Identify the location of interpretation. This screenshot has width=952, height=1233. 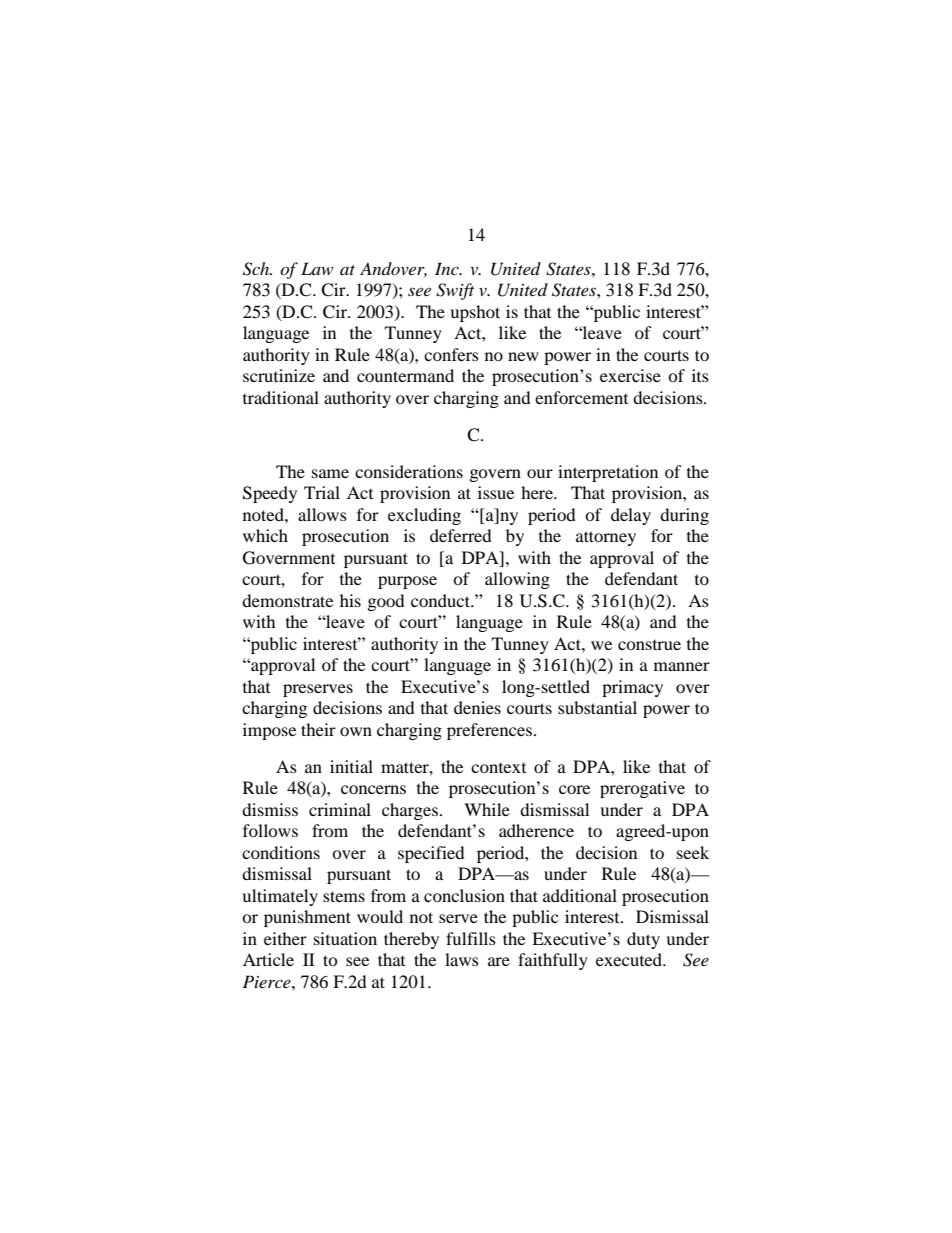
(608, 473).
